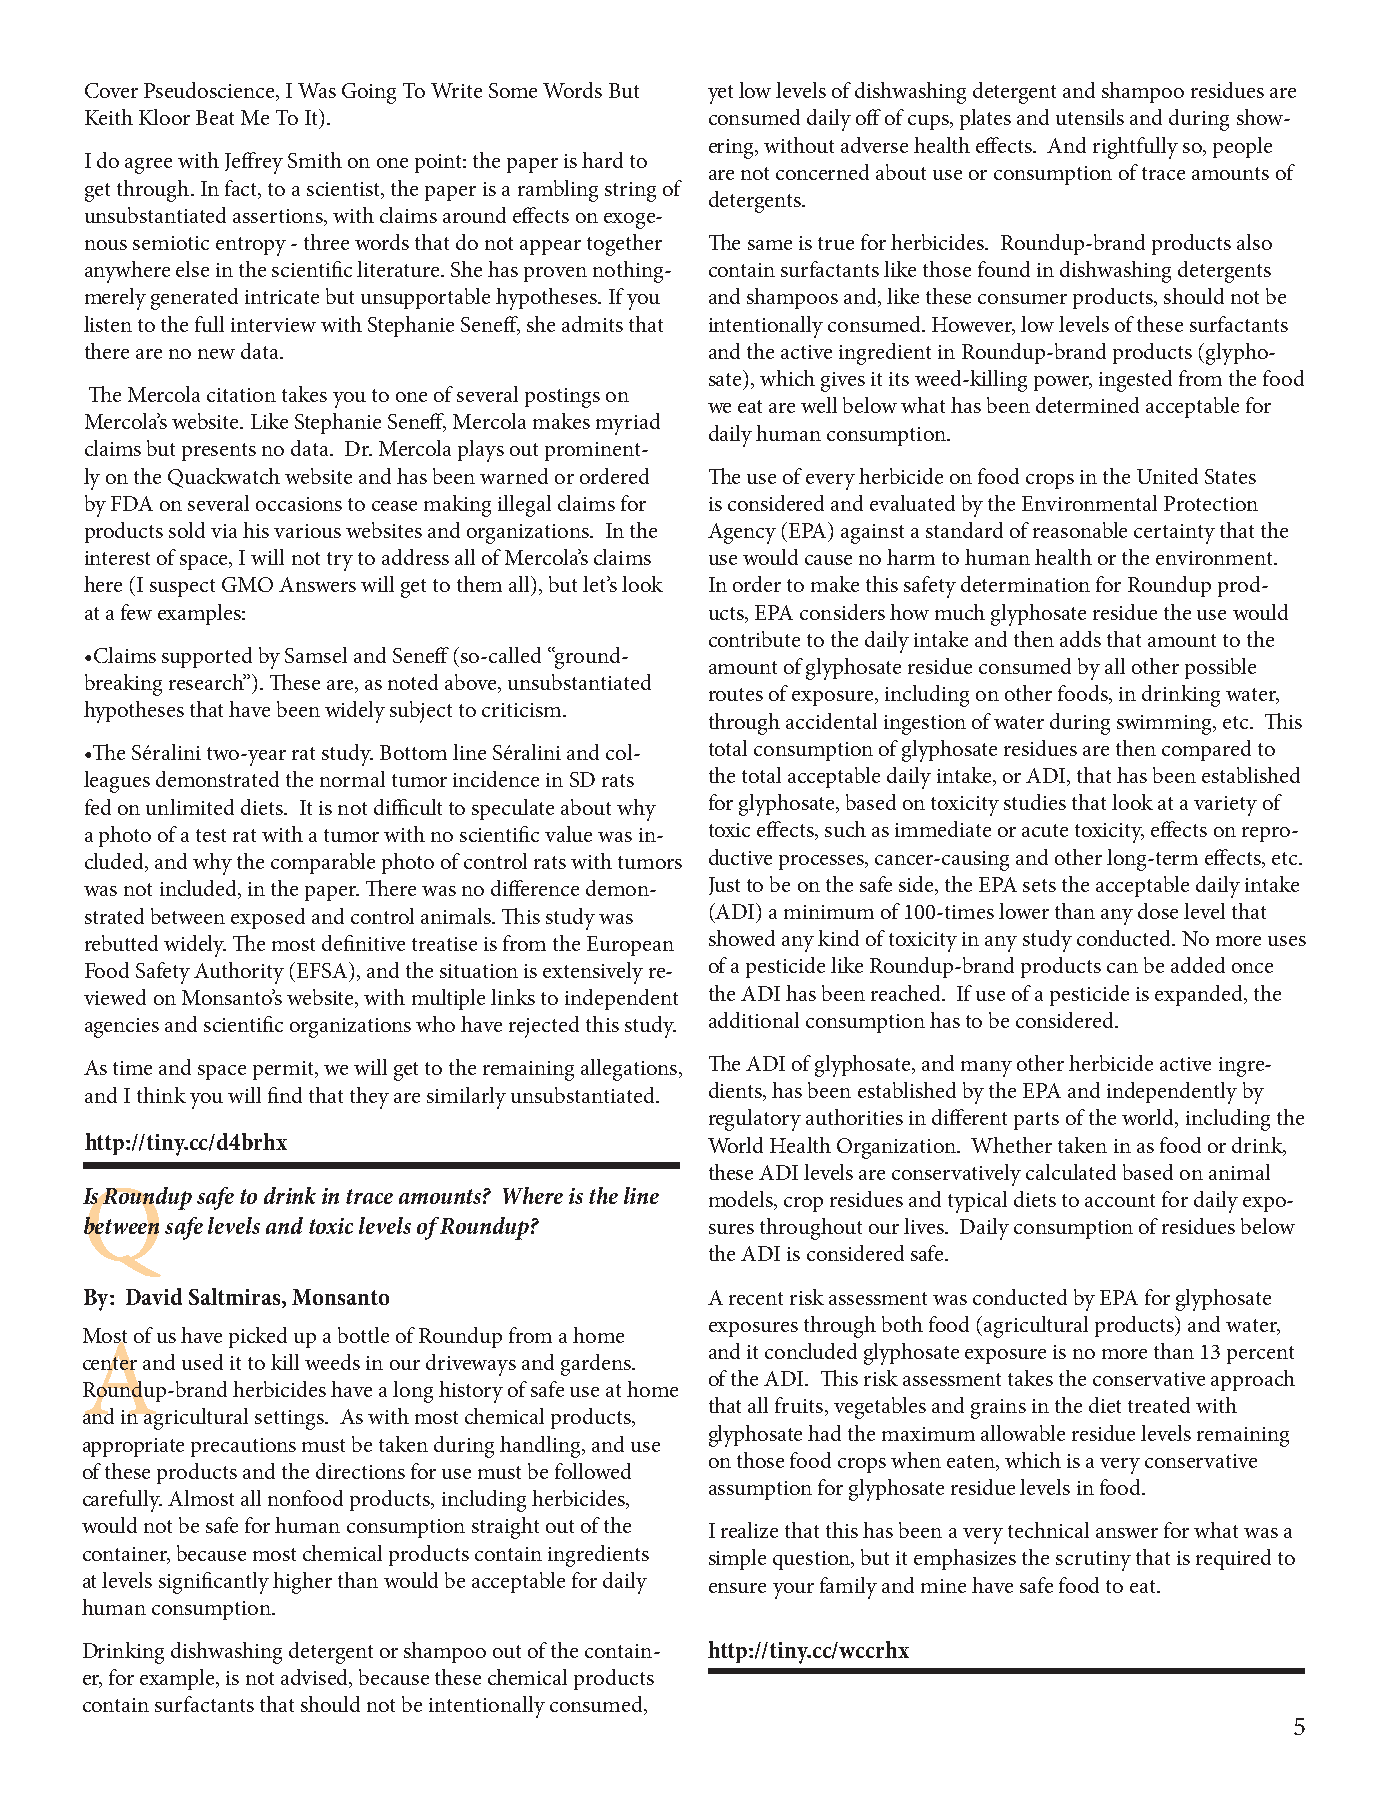 The height and width of the screenshot is (1796, 1388). What do you see at coordinates (214, 1583) in the screenshot?
I see `significantly` at bounding box center [214, 1583].
